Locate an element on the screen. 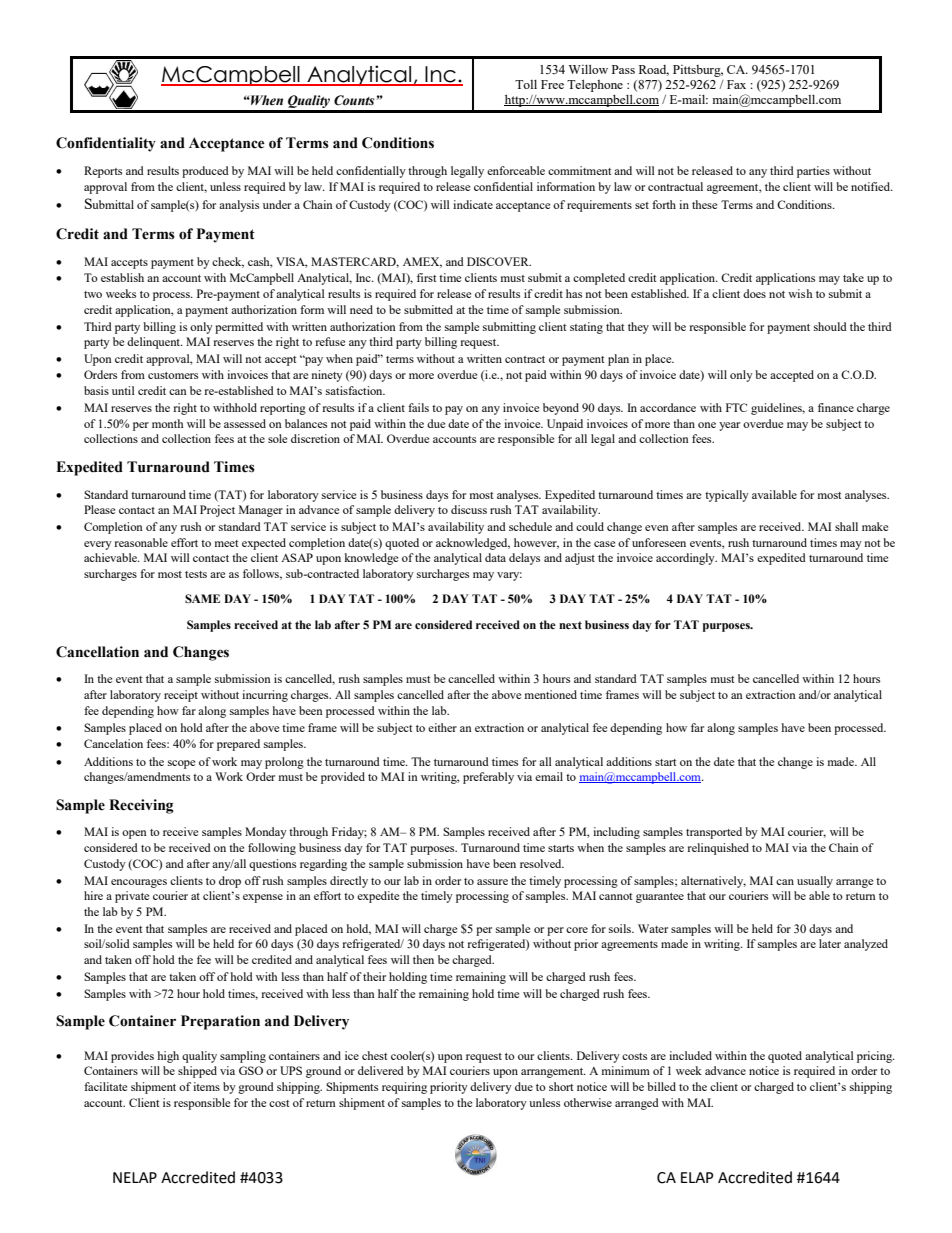 Image resolution: width=952 pixels, height=1233 pixels. short is located at coordinates (561, 1086).
